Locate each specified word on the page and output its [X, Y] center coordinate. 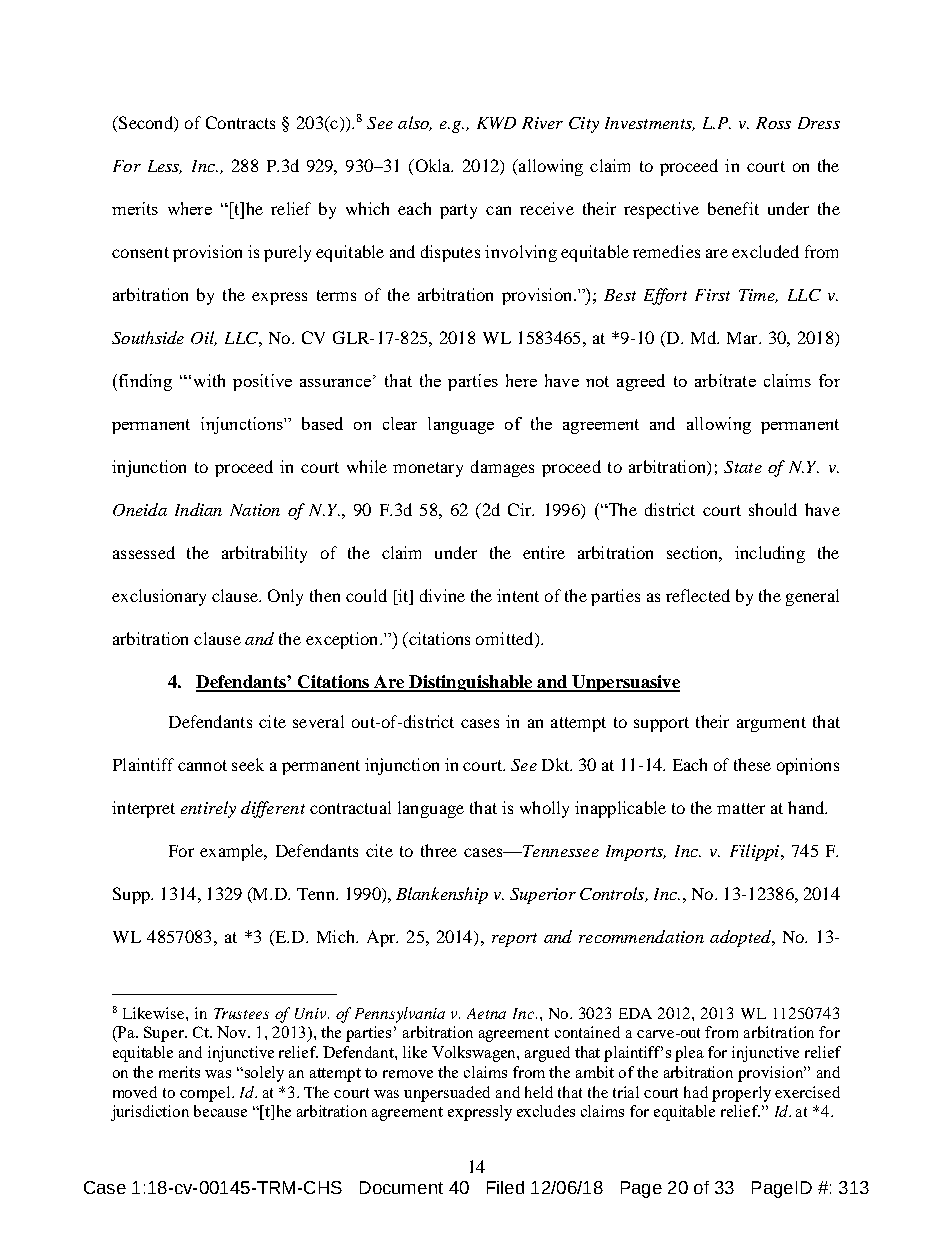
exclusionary [159, 597]
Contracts [240, 122]
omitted [506, 640]
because [220, 1111]
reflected [698, 595]
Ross [773, 123]
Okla [433, 165]
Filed [505, 1187]
